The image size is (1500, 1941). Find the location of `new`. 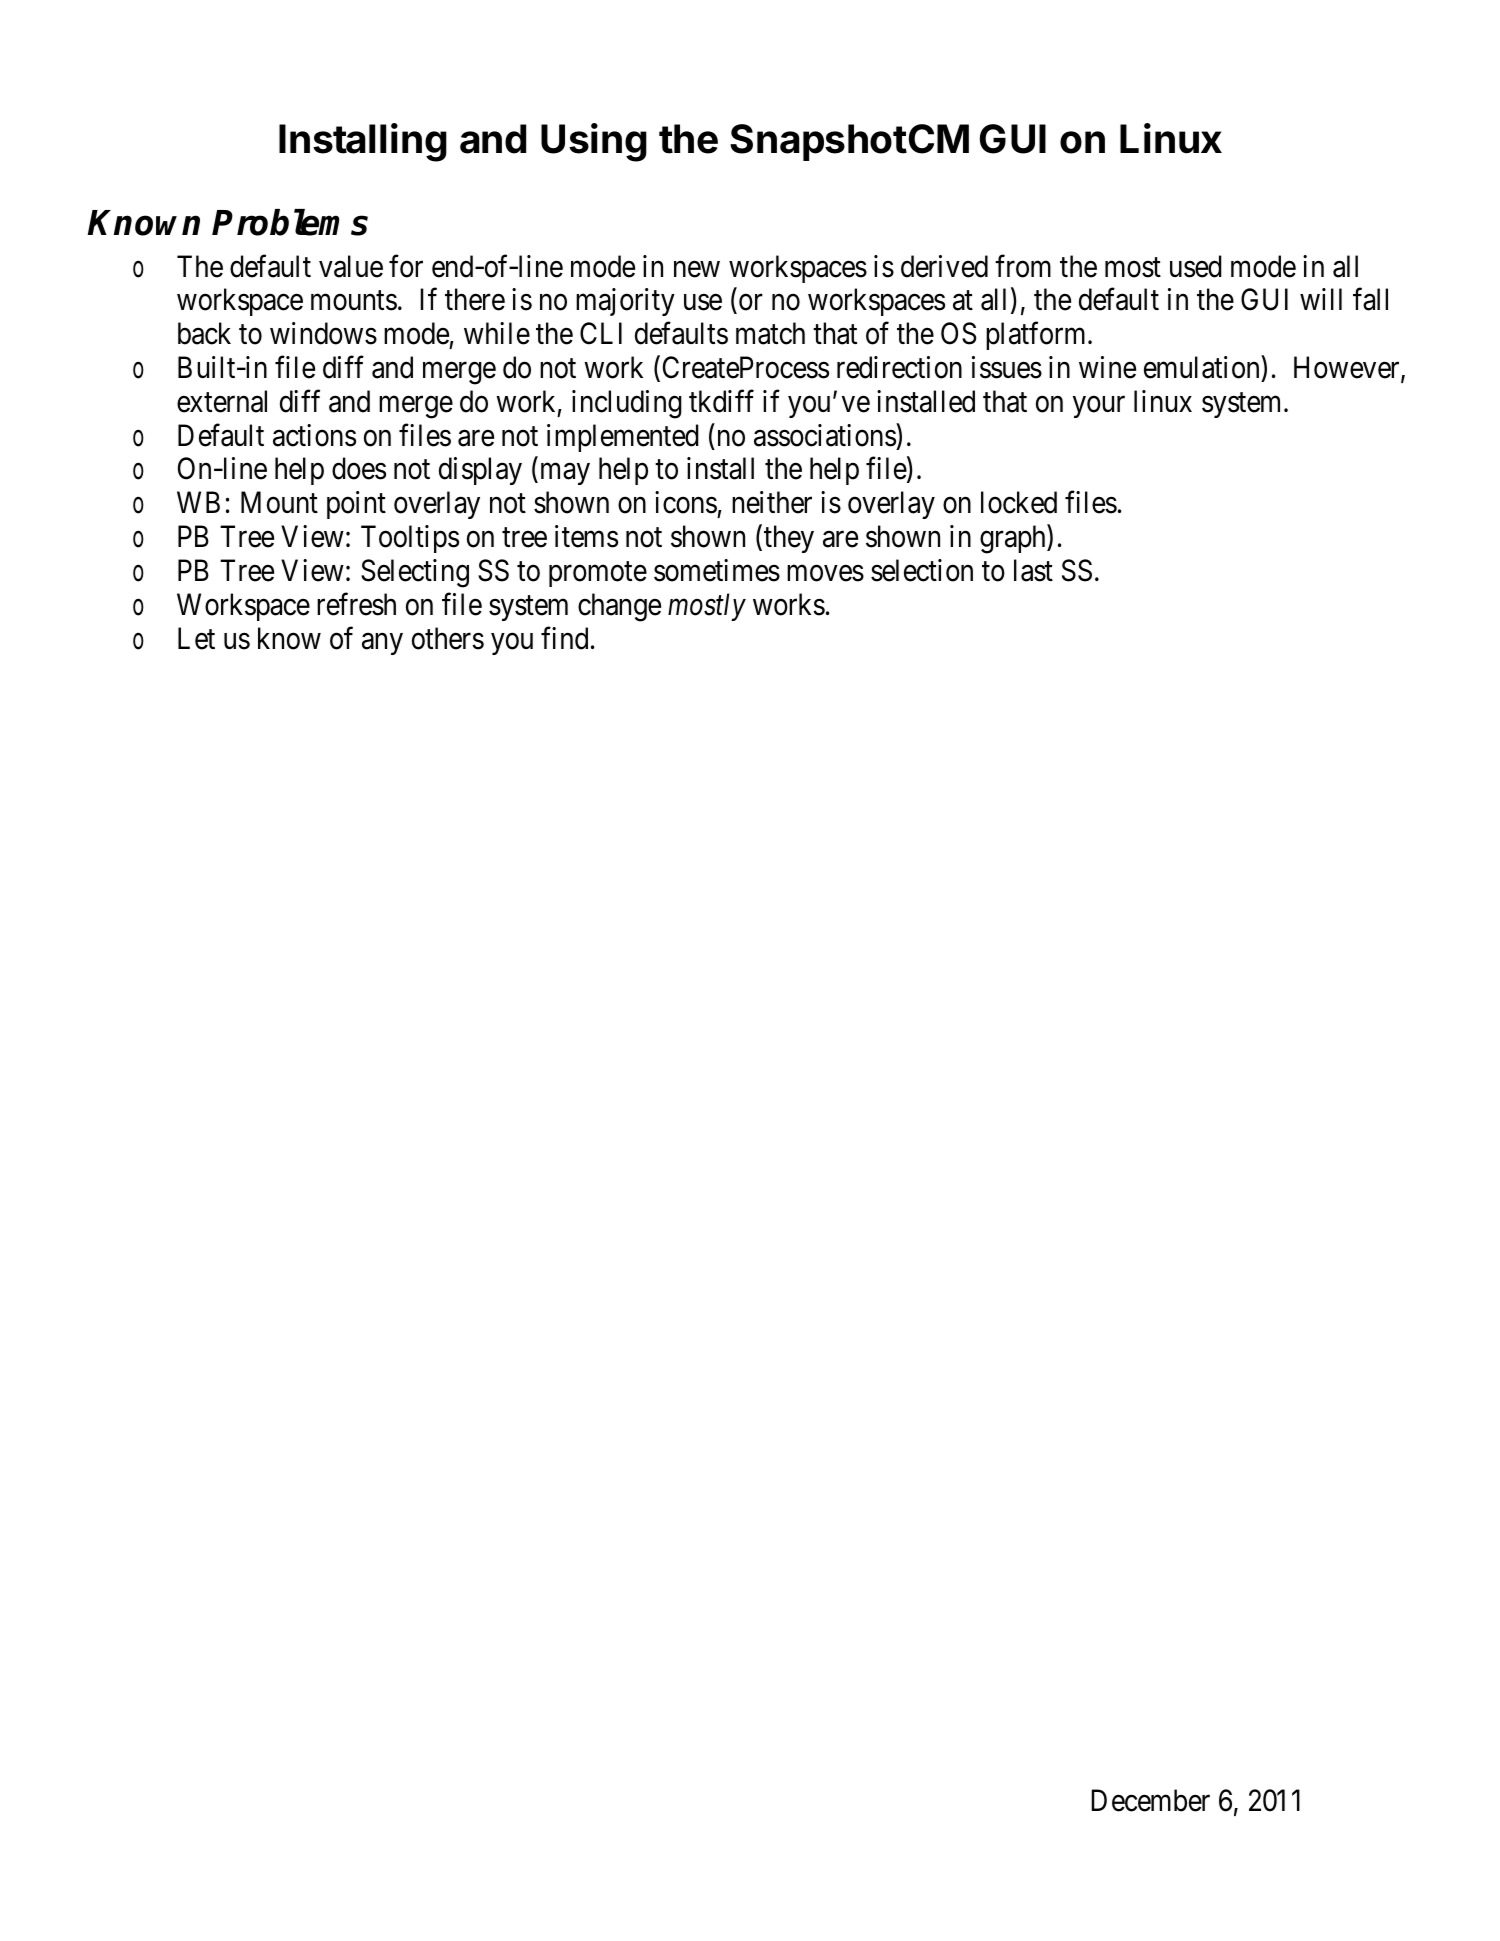

new is located at coordinates (697, 269).
